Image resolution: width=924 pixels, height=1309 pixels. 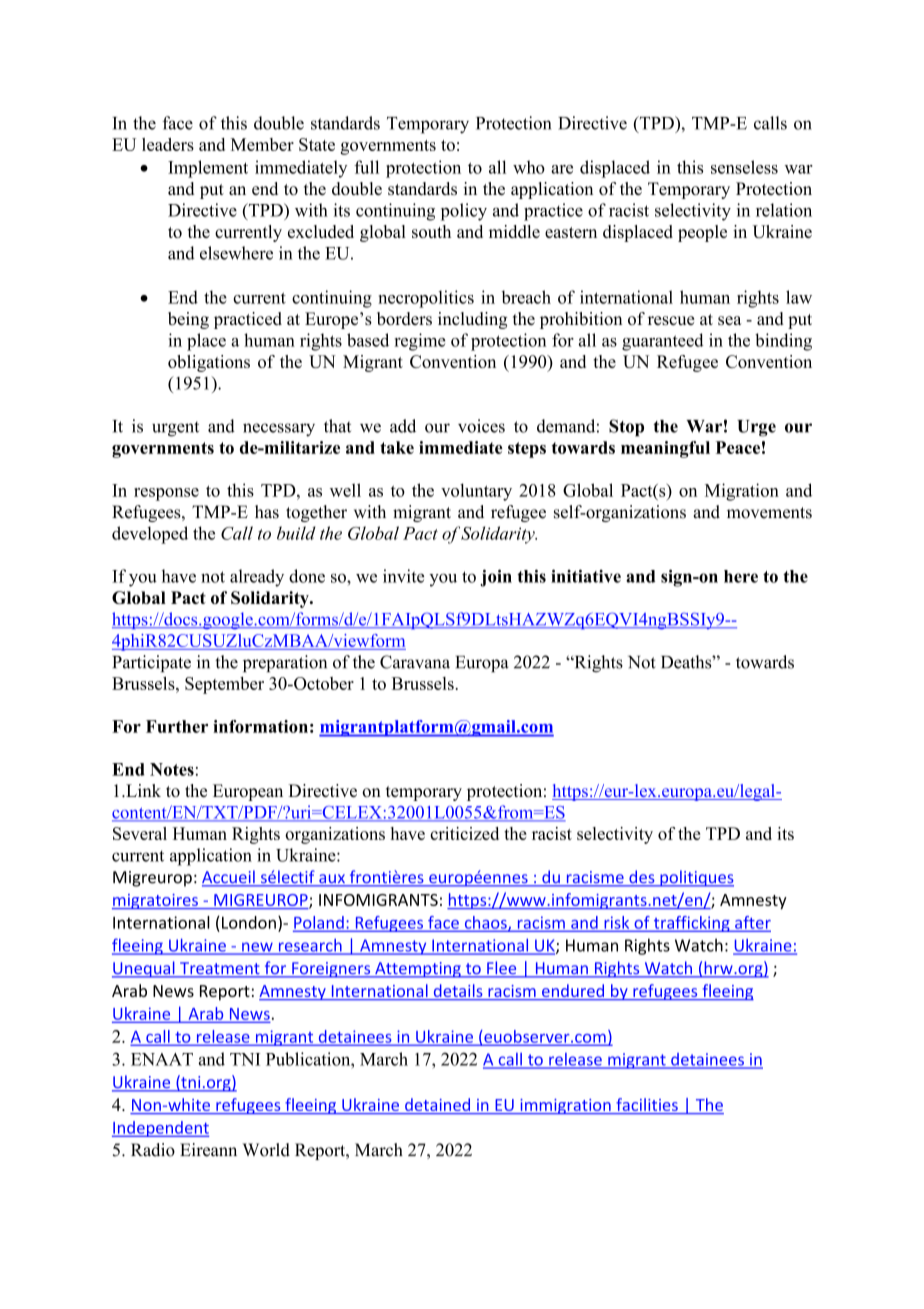 I want to click on World, so click(x=266, y=1150).
